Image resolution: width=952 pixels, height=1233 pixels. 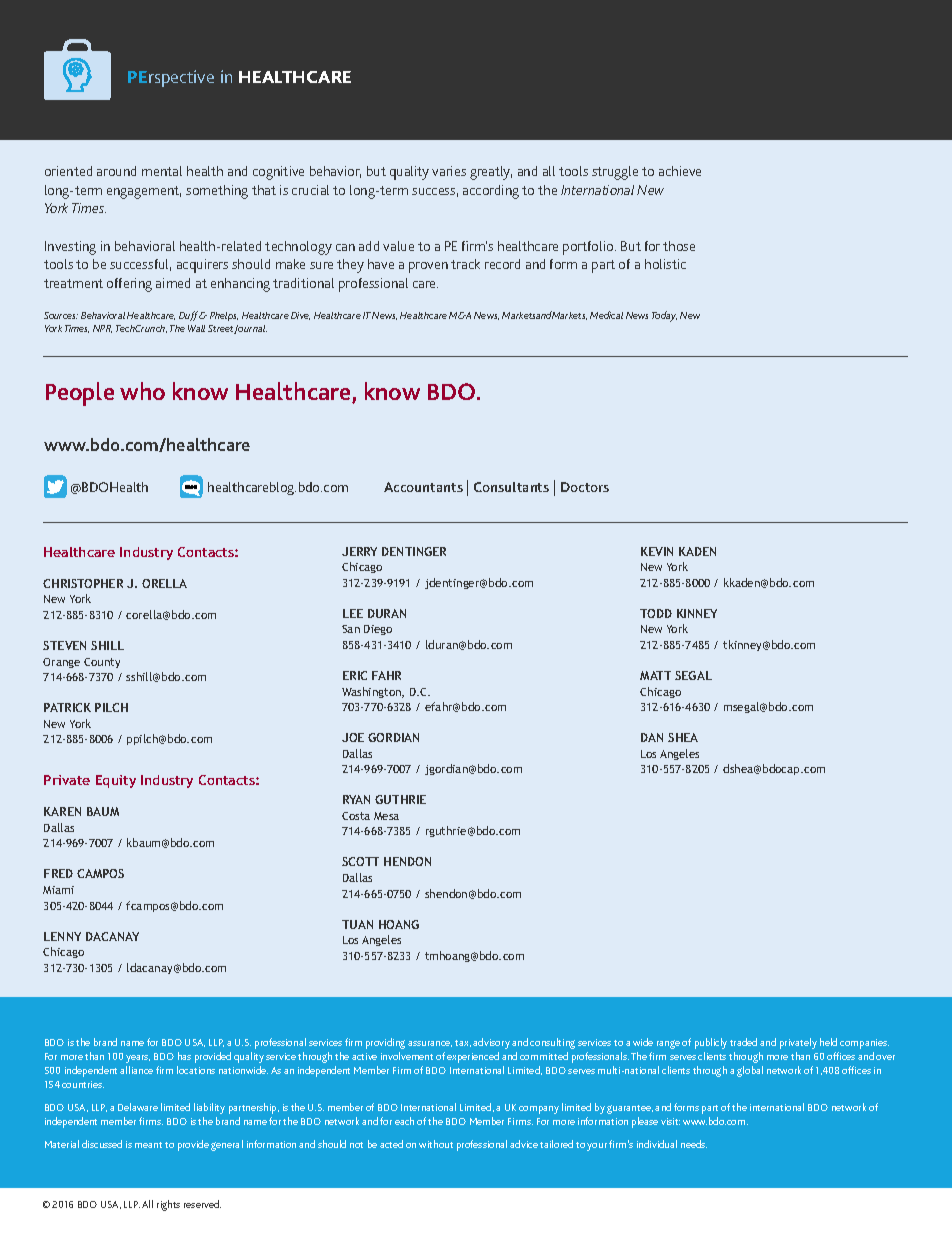 I want to click on according, so click(x=491, y=192).
